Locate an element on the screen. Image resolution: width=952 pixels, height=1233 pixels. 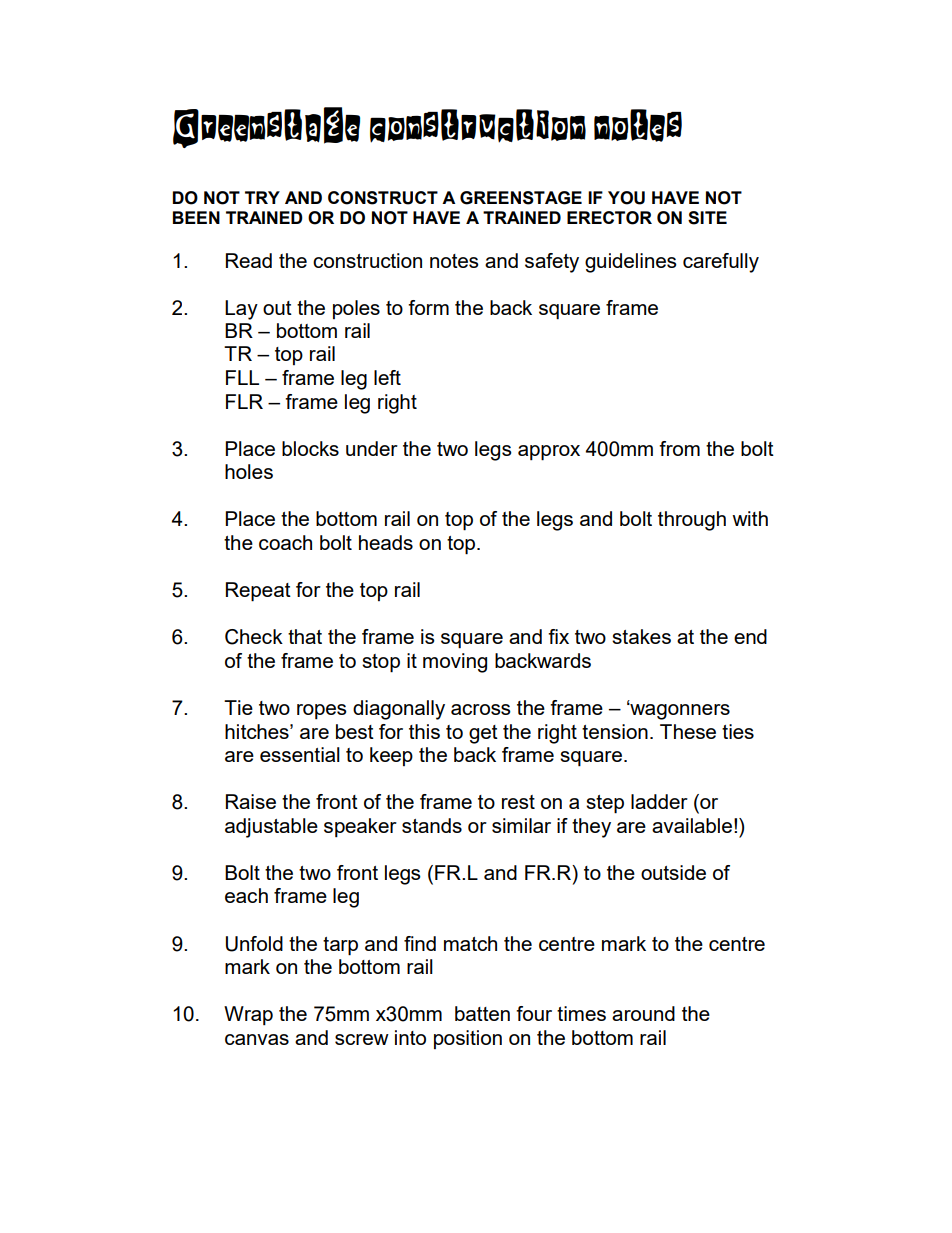
TRY is located at coordinates (262, 197).
